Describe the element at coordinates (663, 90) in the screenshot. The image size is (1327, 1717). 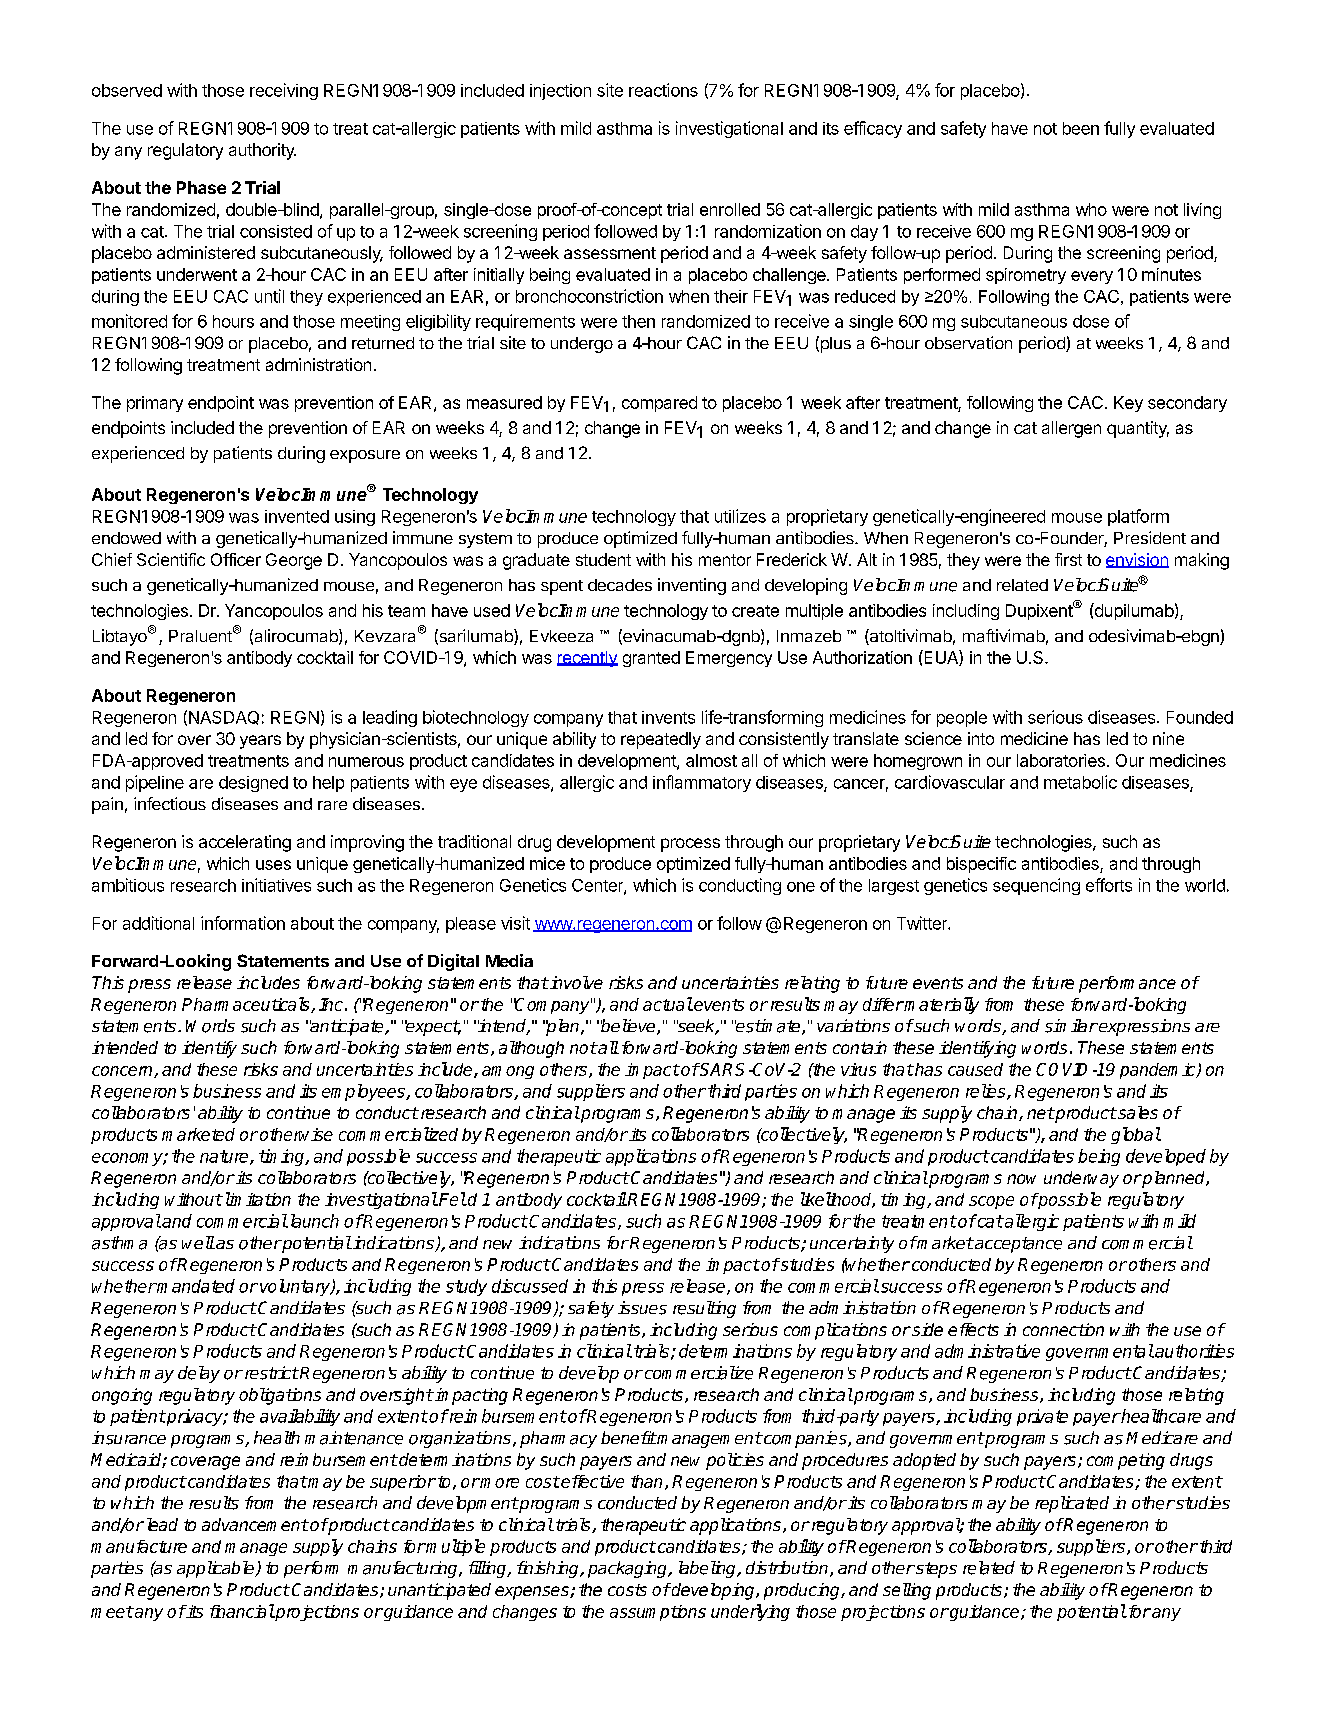
I see `reactions` at that location.
